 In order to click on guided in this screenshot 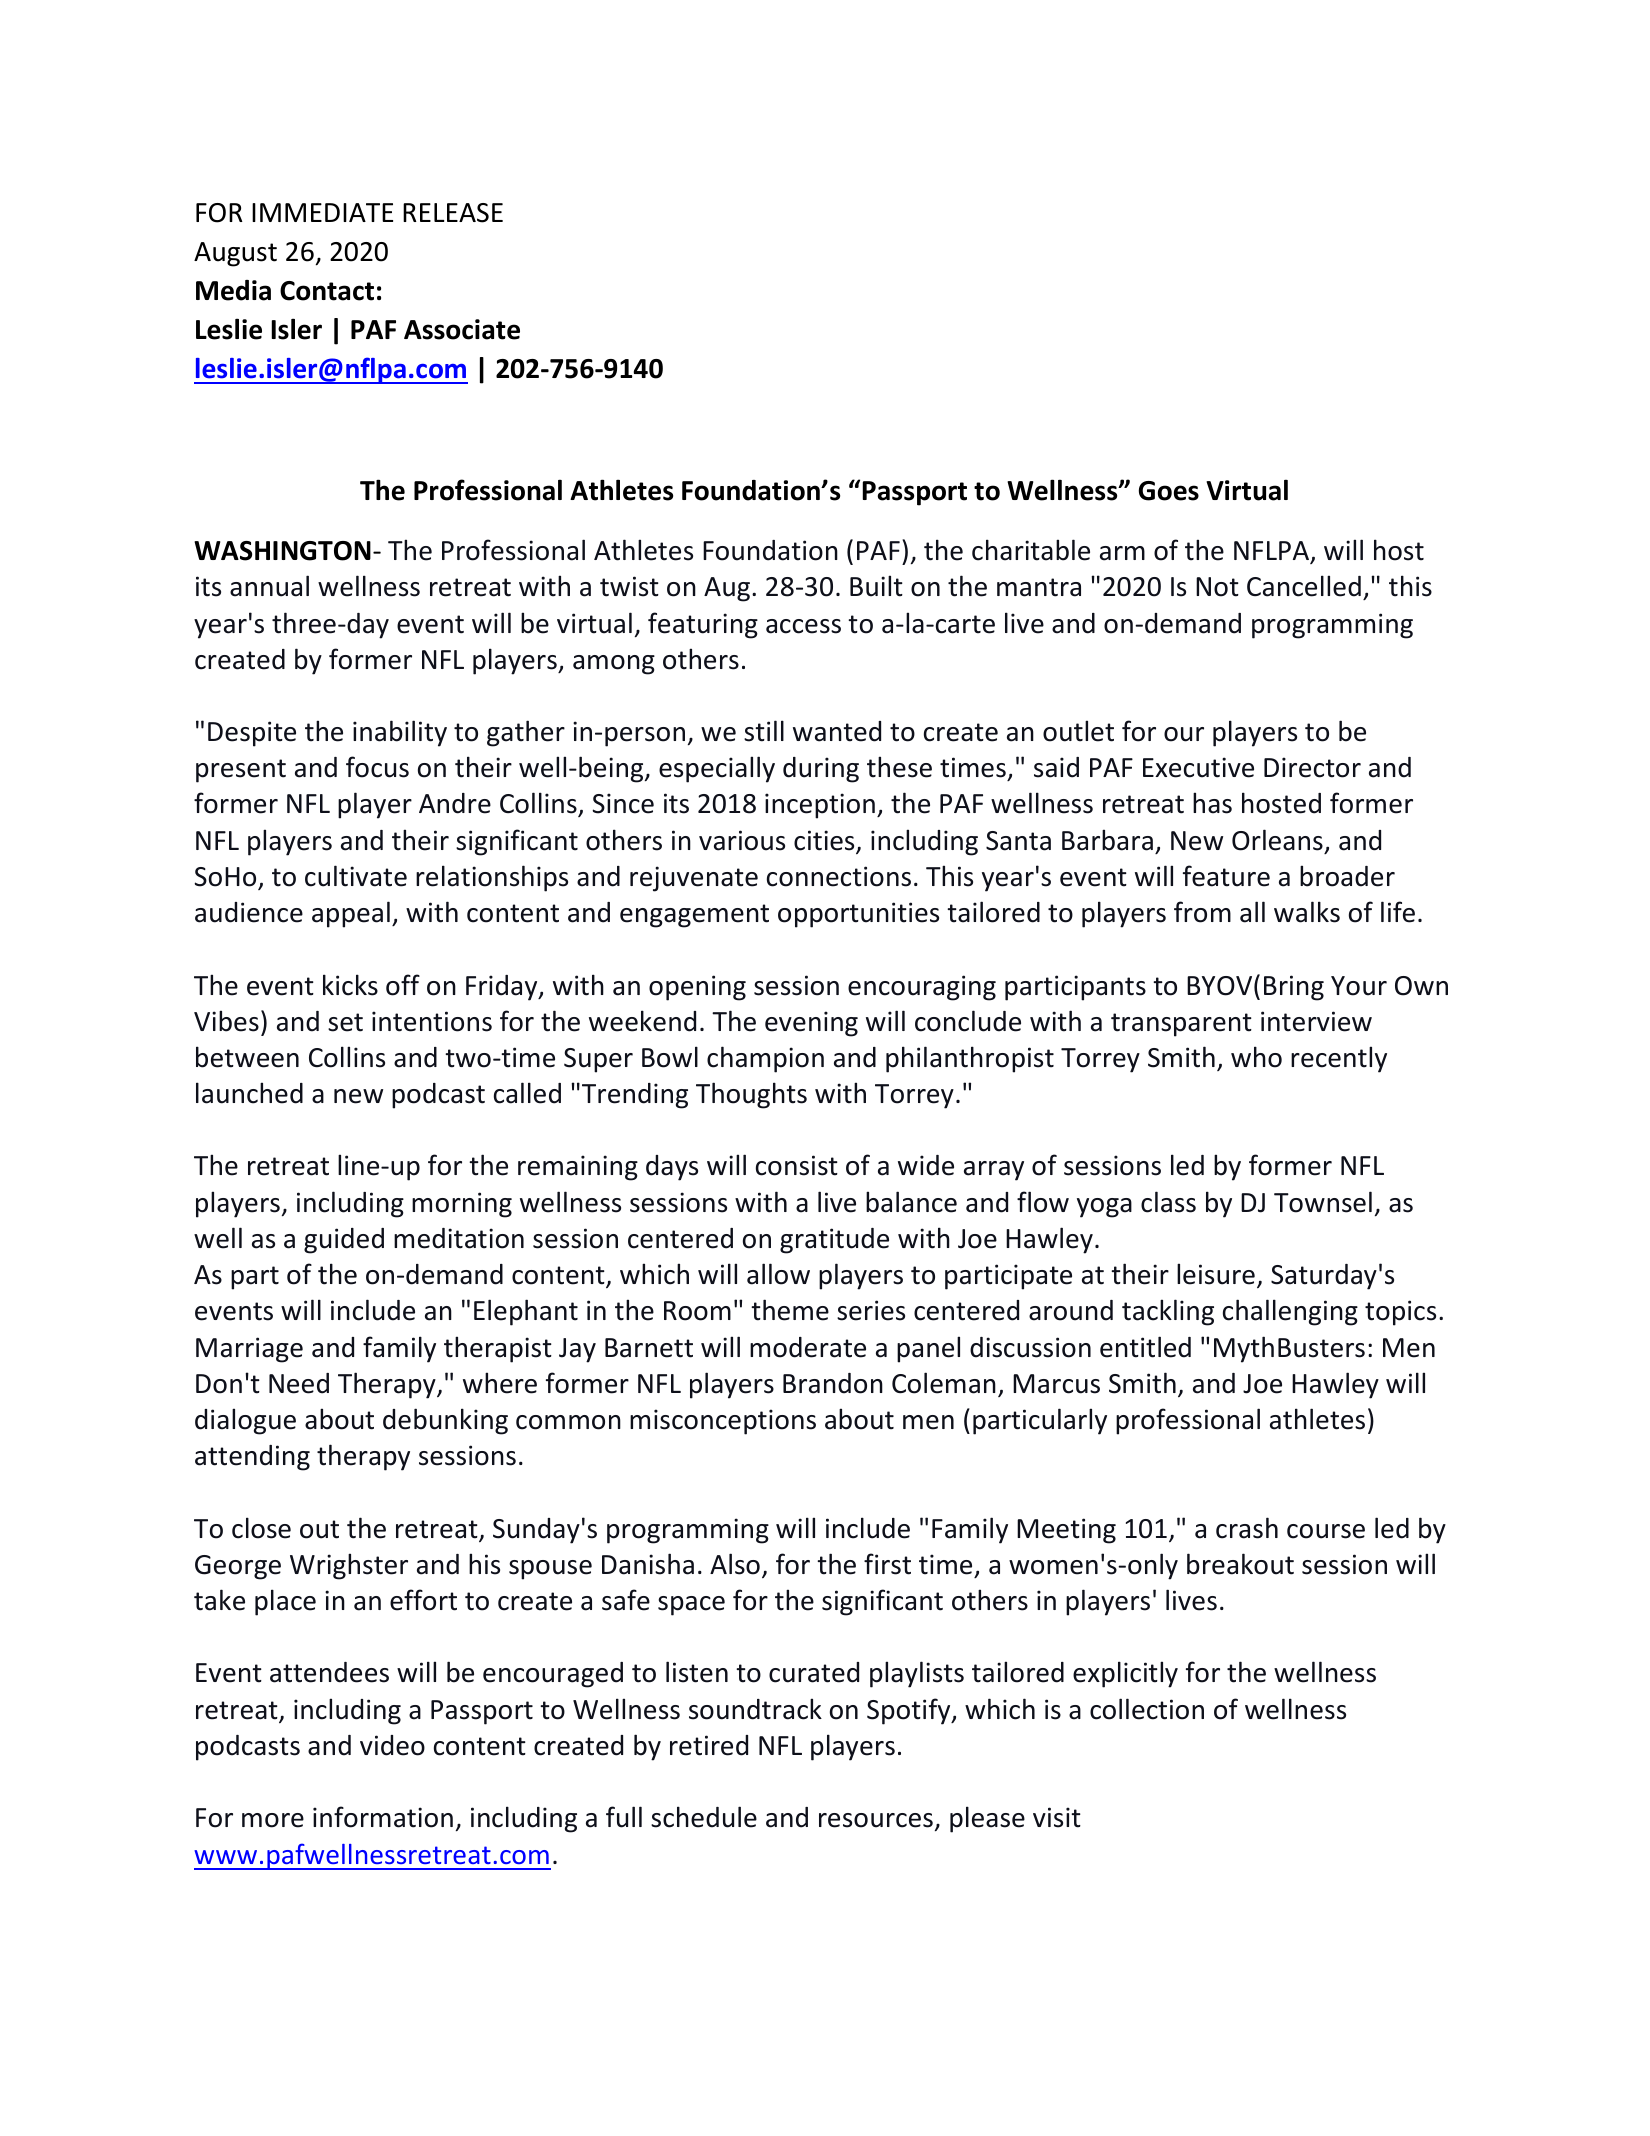, I will do `click(344, 1241)`.
